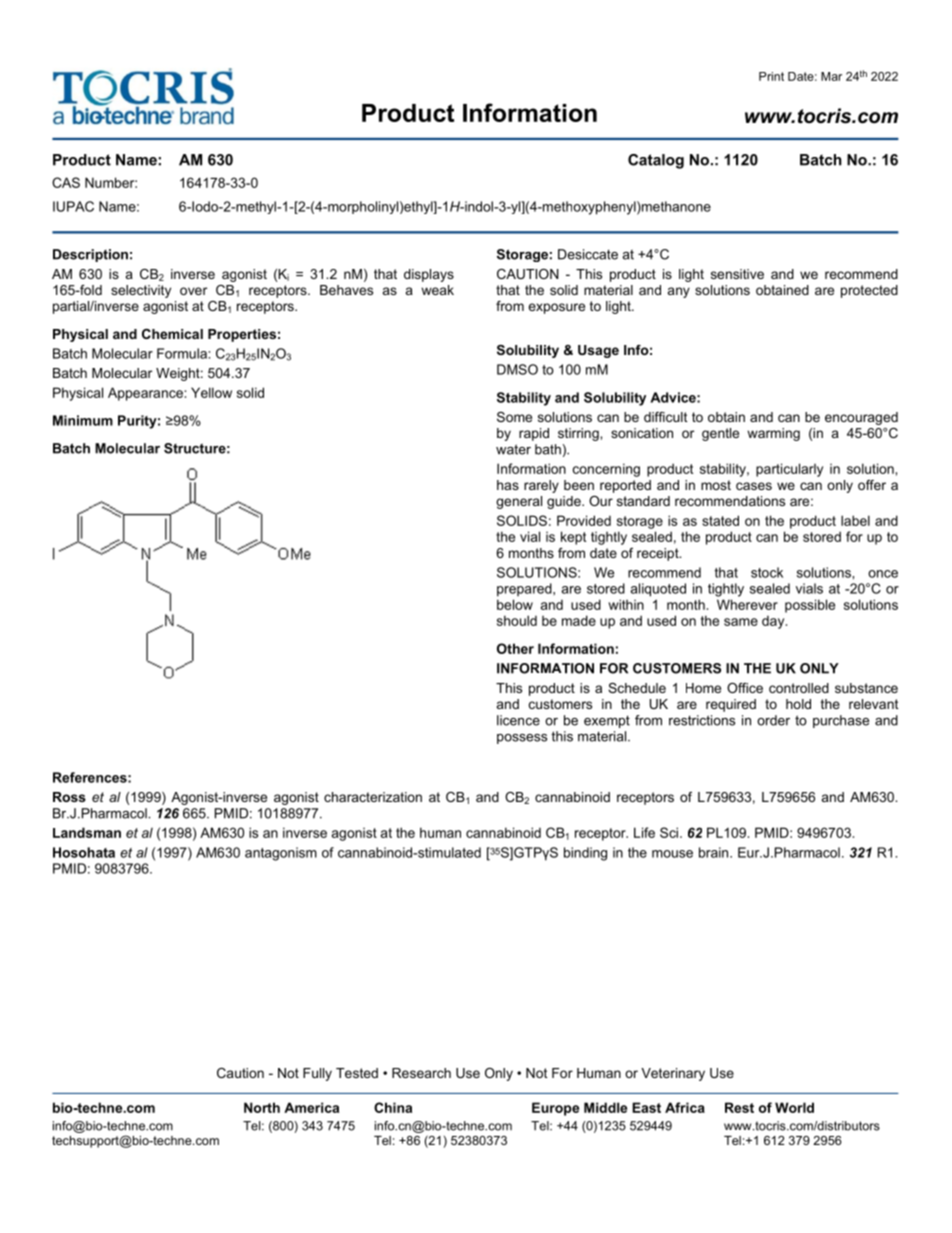 The image size is (952, 1233). Describe the element at coordinates (421, 1073) in the screenshot. I see `Research` at that location.
